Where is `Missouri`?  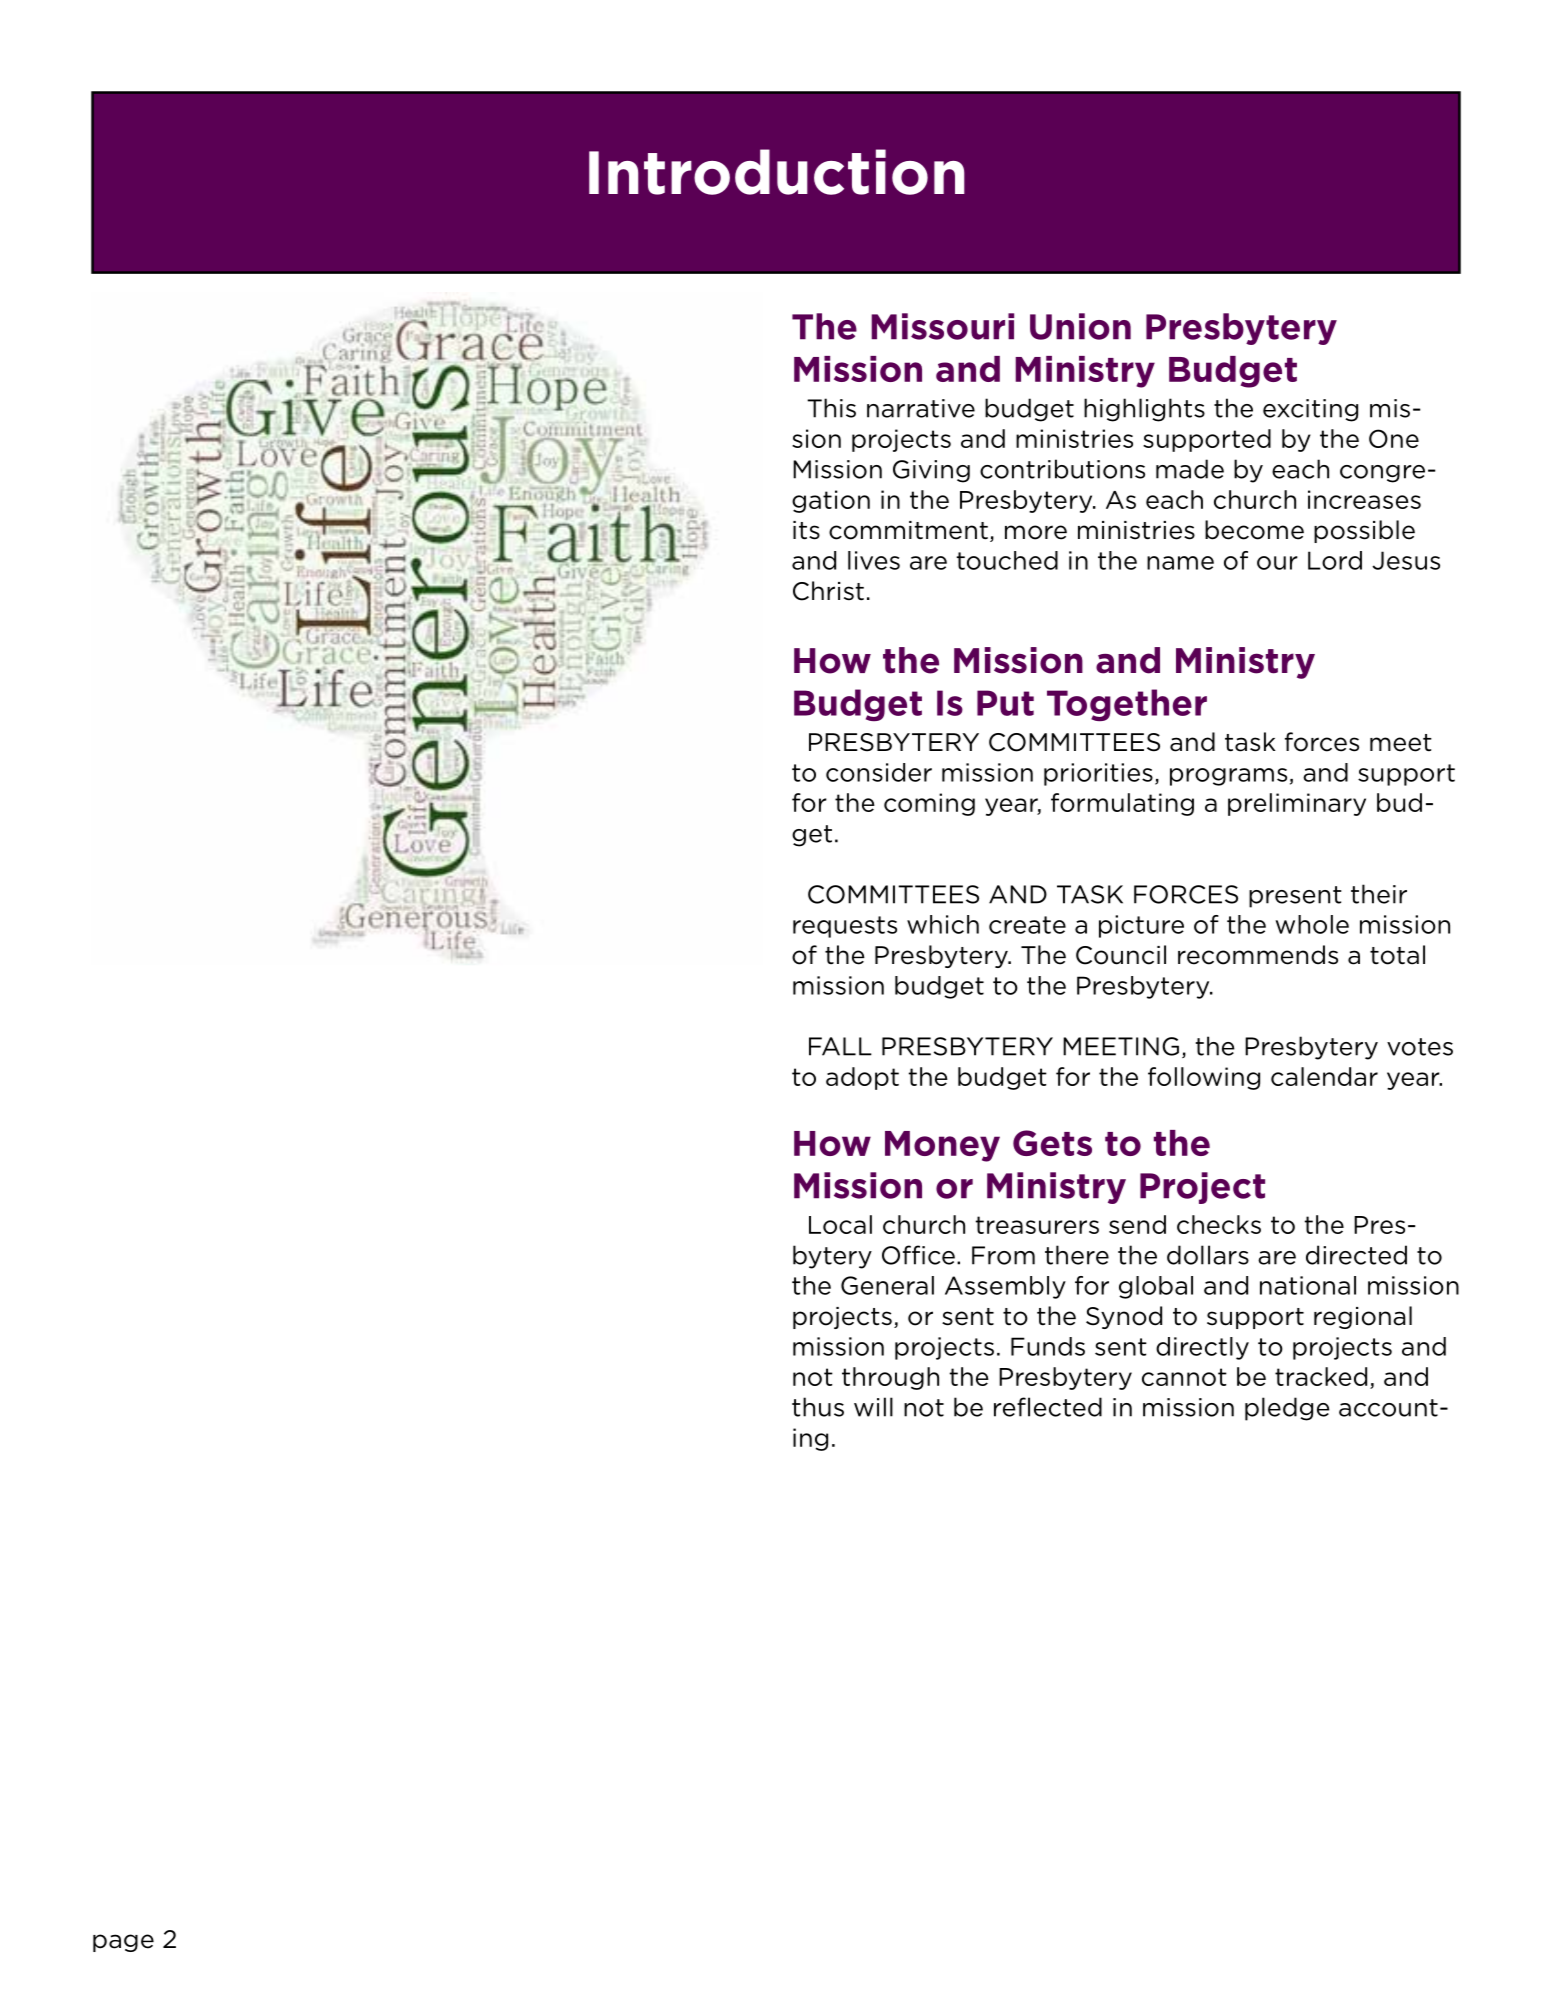
Missouri is located at coordinates (942, 326).
